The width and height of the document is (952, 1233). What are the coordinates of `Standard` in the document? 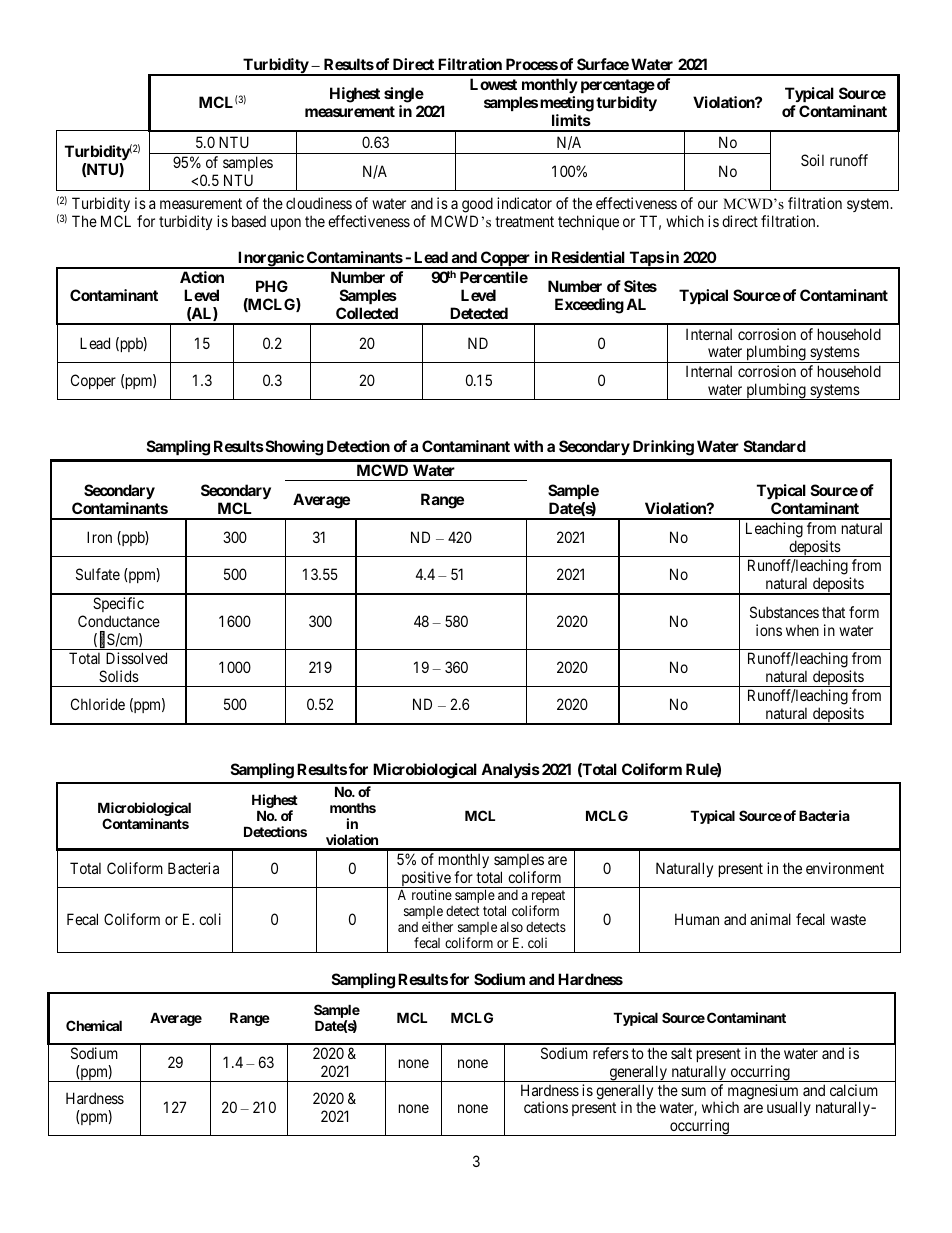 It's located at (775, 446).
